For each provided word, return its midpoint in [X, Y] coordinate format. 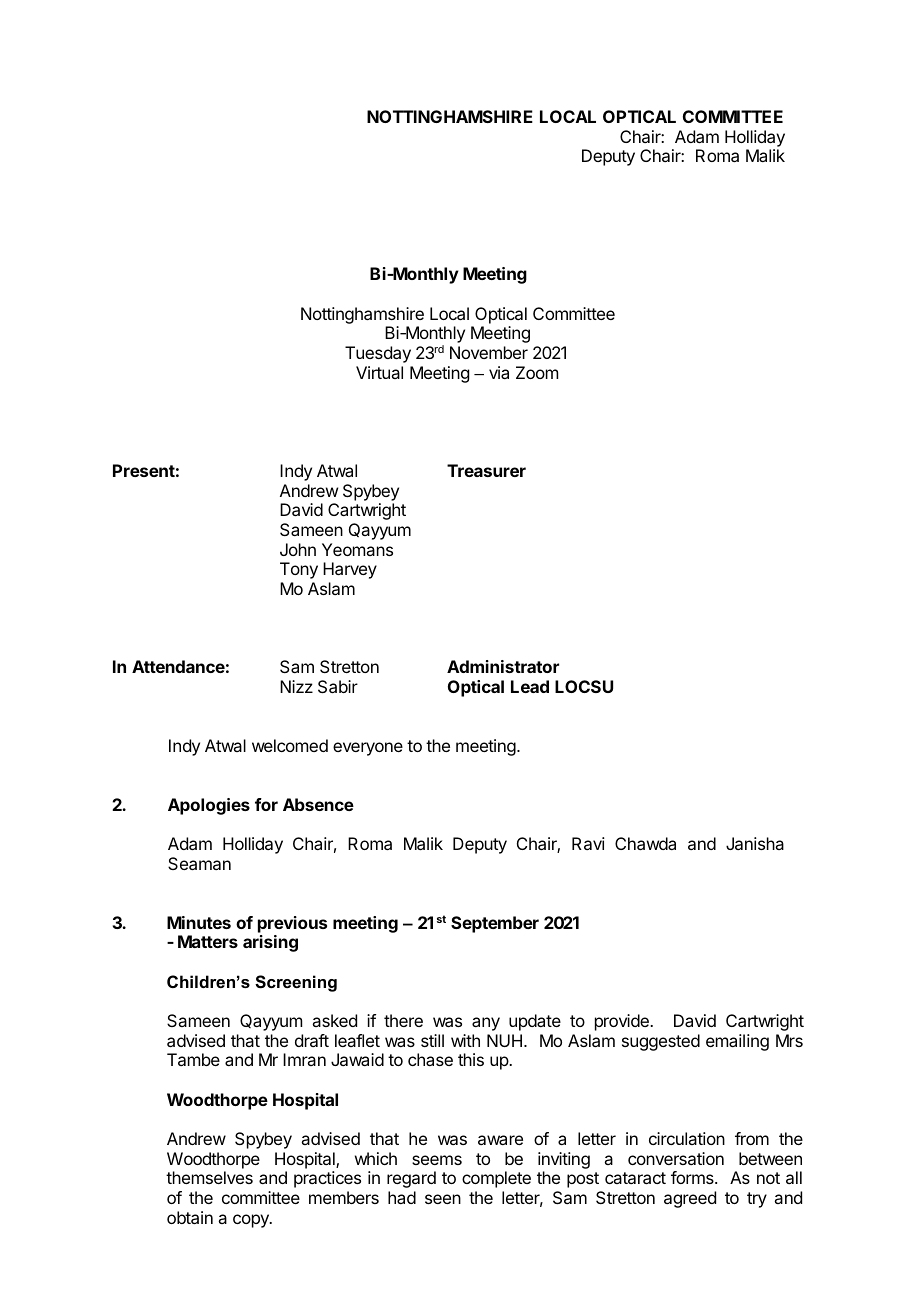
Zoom [537, 372]
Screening [296, 983]
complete [496, 1179]
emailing [737, 1042]
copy [252, 1221]
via [499, 372]
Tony [299, 570]
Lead [530, 686]
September [495, 924]
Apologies [209, 806]
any [486, 1024]
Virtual [379, 372]
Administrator [503, 666]
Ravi [588, 843]
